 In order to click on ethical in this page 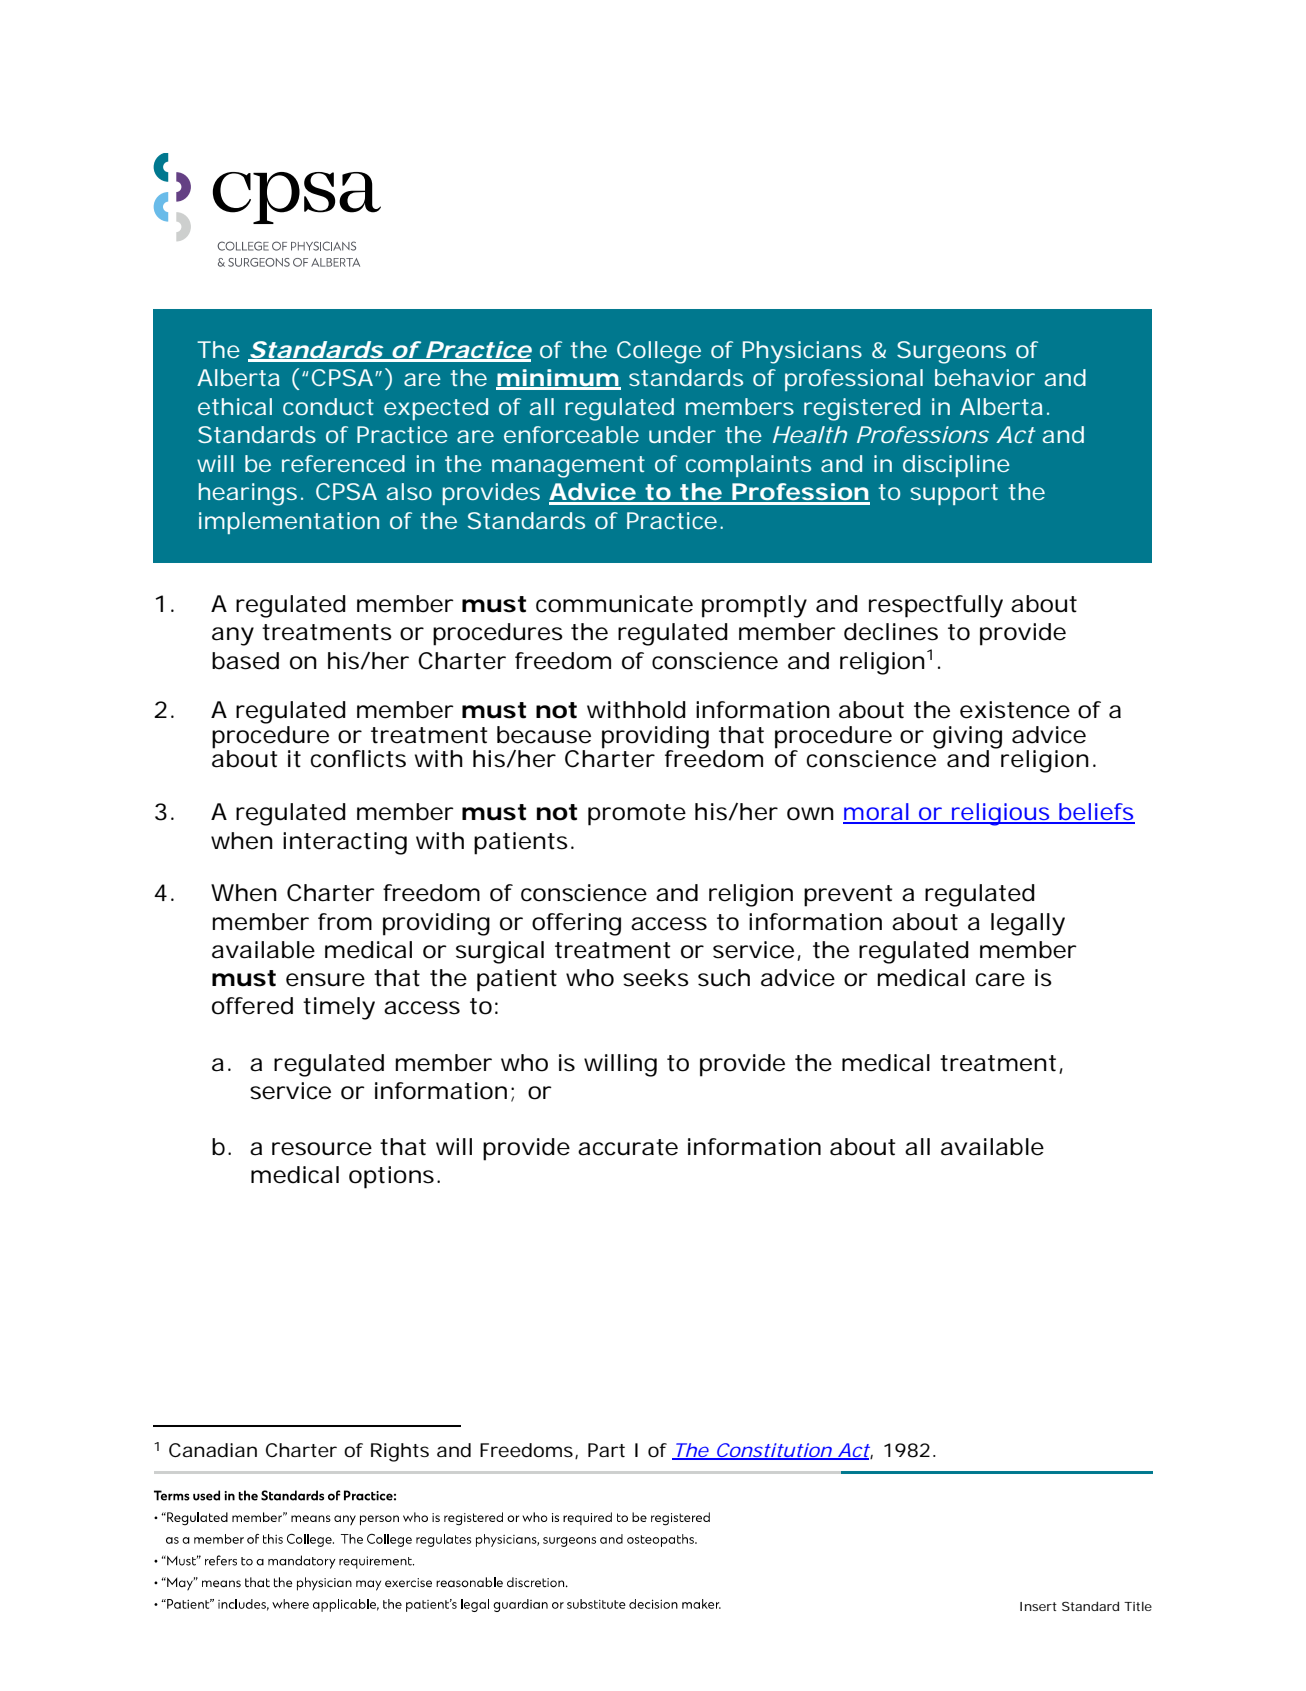, I will do `click(235, 406)`.
